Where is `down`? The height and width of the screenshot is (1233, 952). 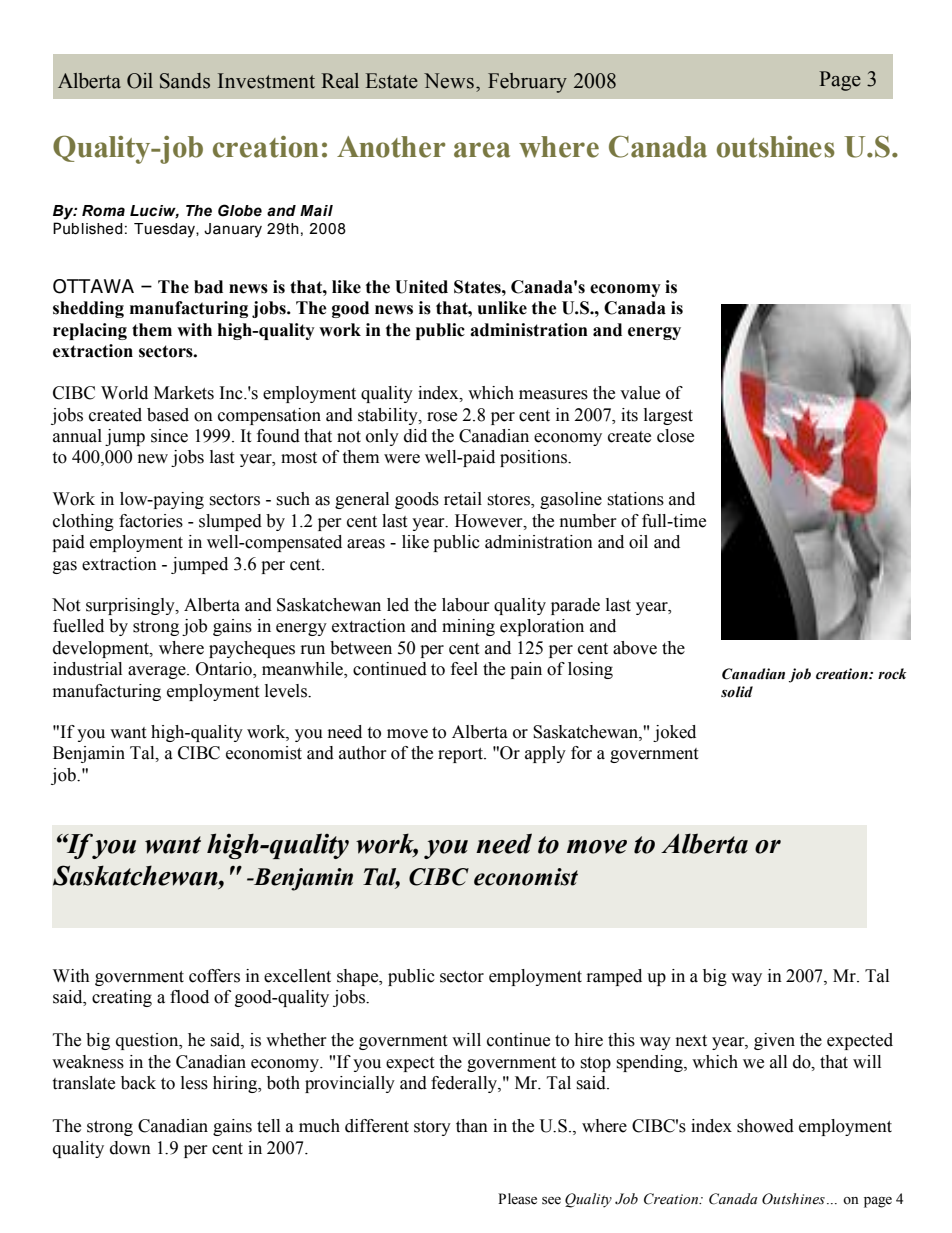 down is located at coordinates (130, 1148).
